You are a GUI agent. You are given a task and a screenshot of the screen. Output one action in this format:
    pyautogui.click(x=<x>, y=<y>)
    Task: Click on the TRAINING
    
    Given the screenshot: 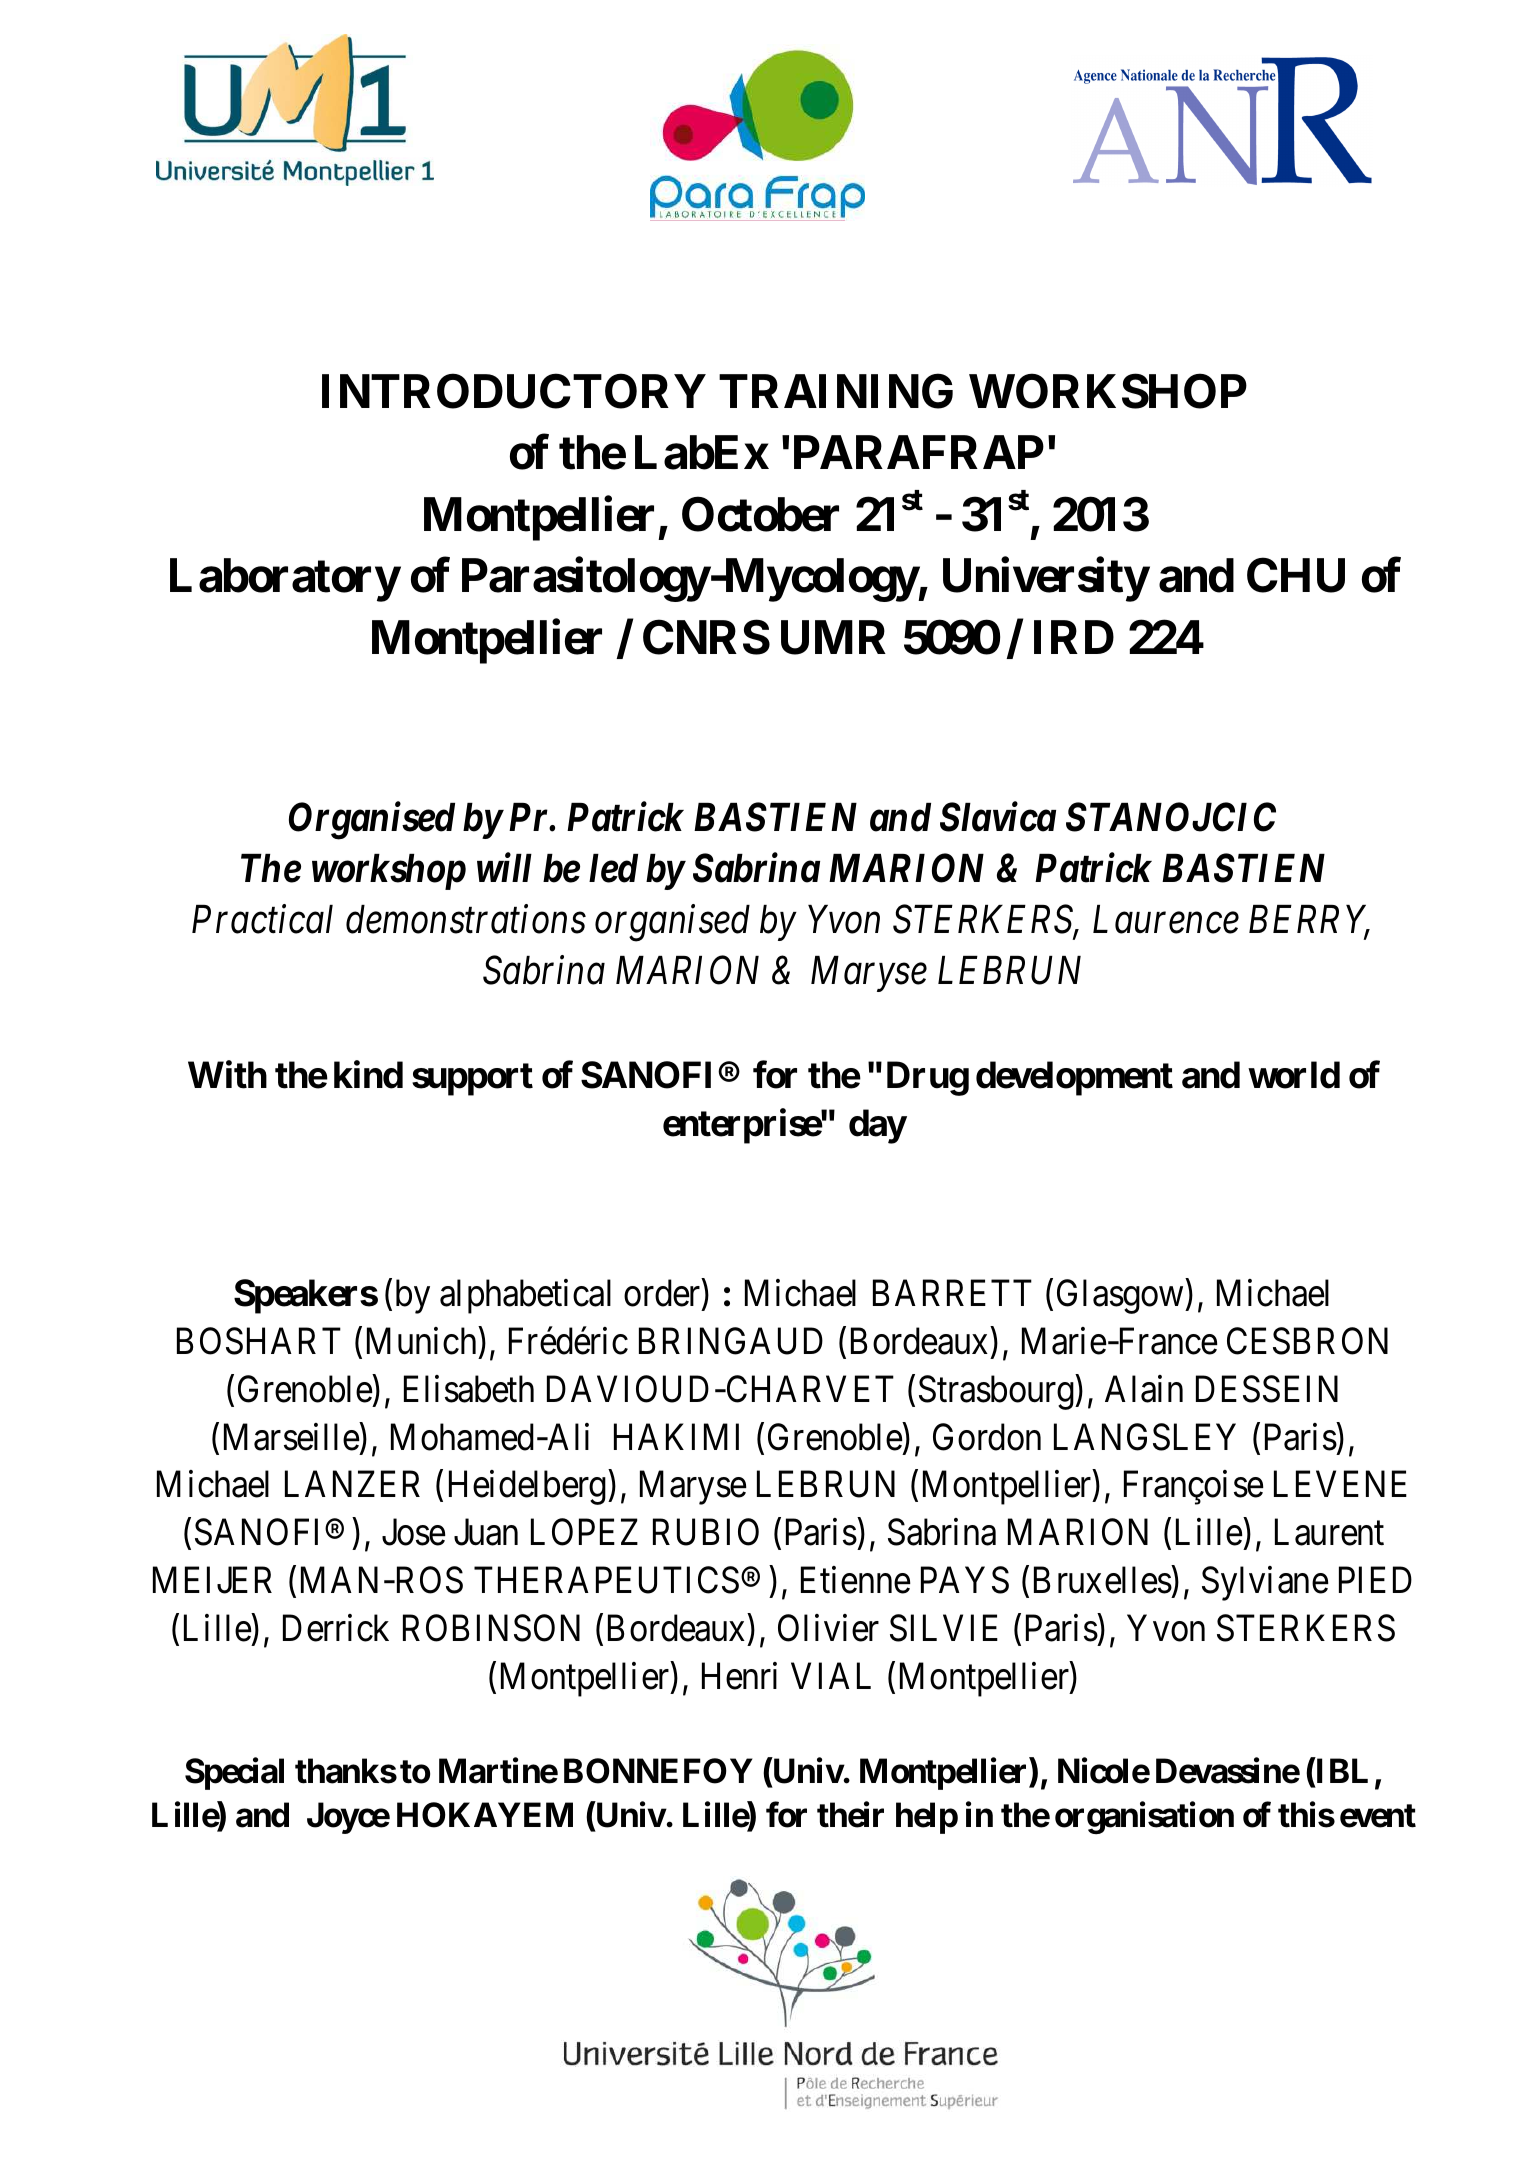 What is the action you would take?
    pyautogui.click(x=836, y=391)
